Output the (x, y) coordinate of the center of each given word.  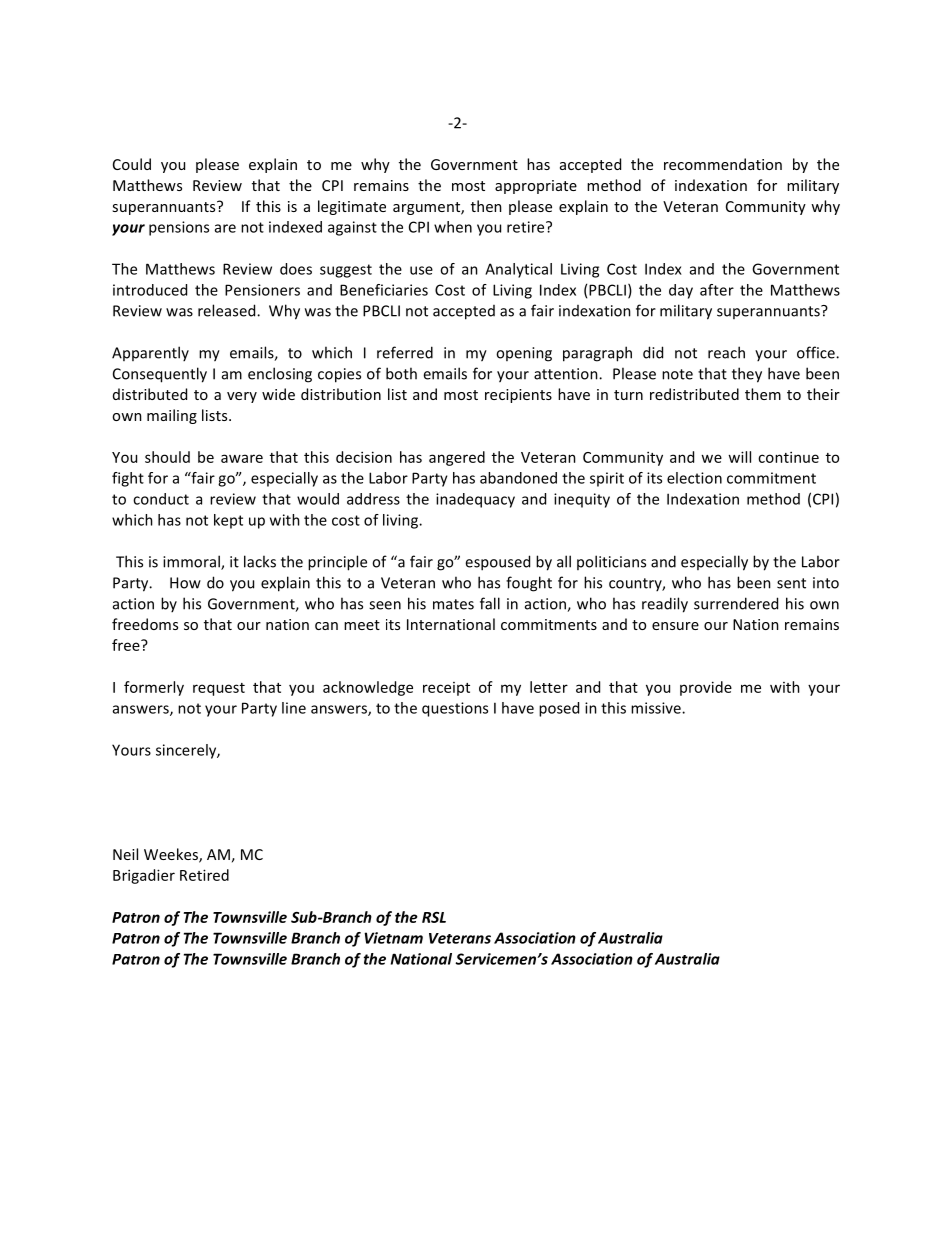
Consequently (160, 375)
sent (791, 583)
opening (524, 354)
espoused (497, 563)
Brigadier (144, 876)
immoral (192, 562)
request (219, 689)
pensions (179, 228)
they (747, 375)
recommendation (723, 164)
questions (455, 709)
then (486, 206)
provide (706, 688)
